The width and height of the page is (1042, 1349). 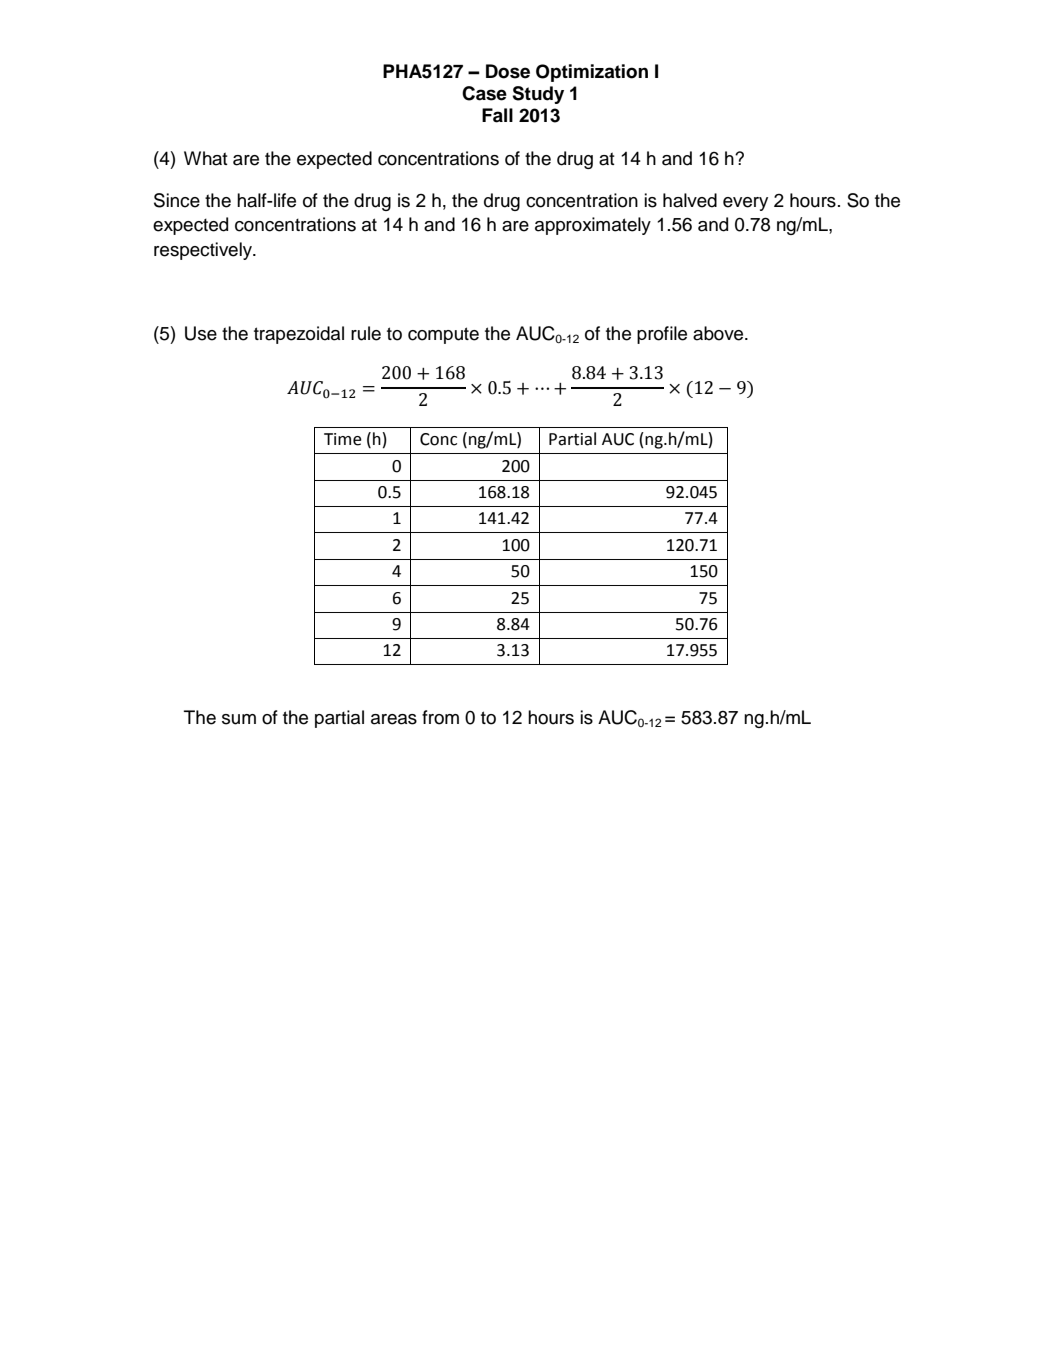 I want to click on Optimization, so click(x=592, y=73).
